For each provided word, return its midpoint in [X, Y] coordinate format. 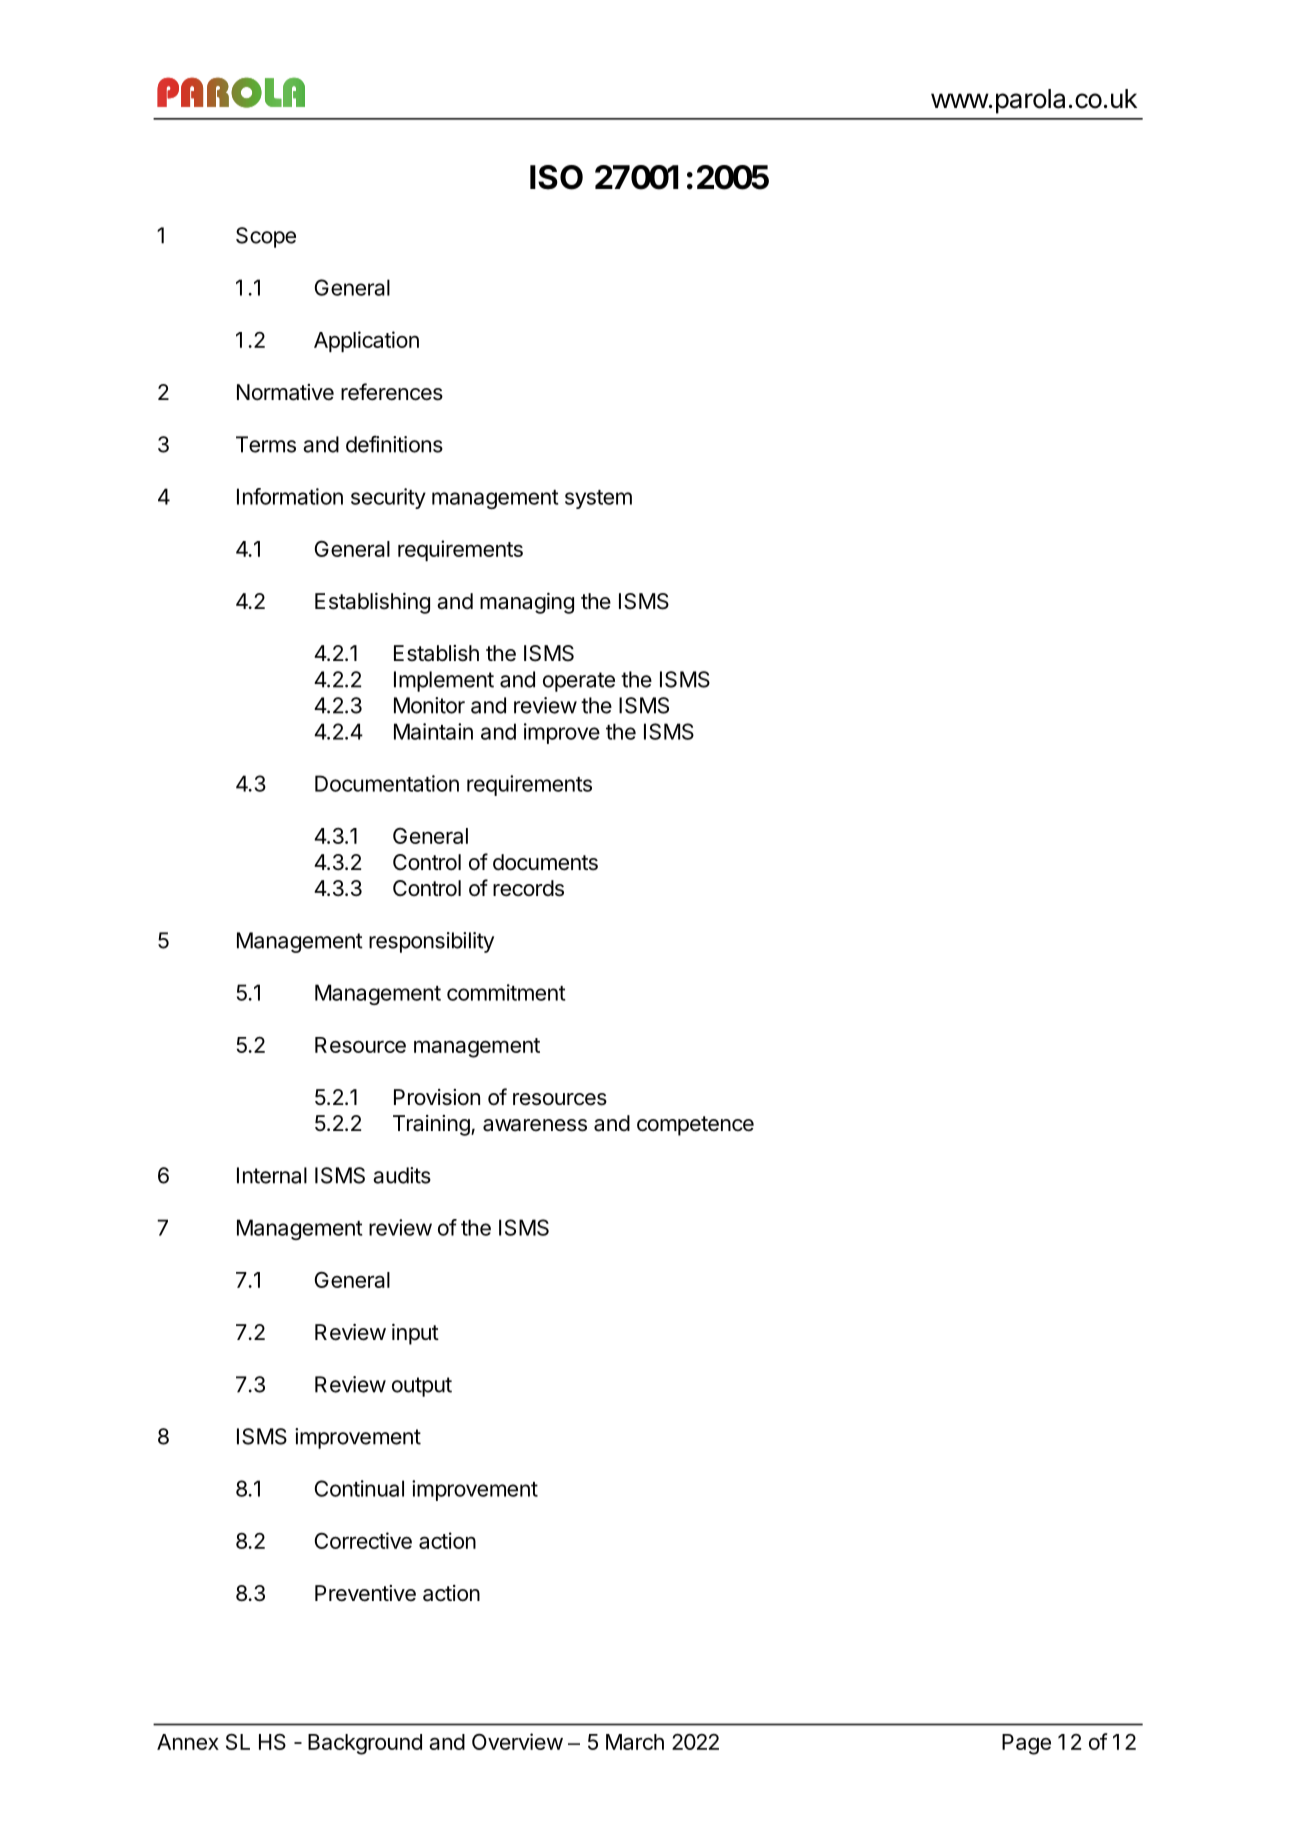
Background [365, 1744]
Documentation [387, 783]
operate [579, 682]
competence [695, 1126]
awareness [535, 1125]
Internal [272, 1175]
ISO [556, 177]
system [598, 499]
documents [545, 862]
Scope [266, 237]
